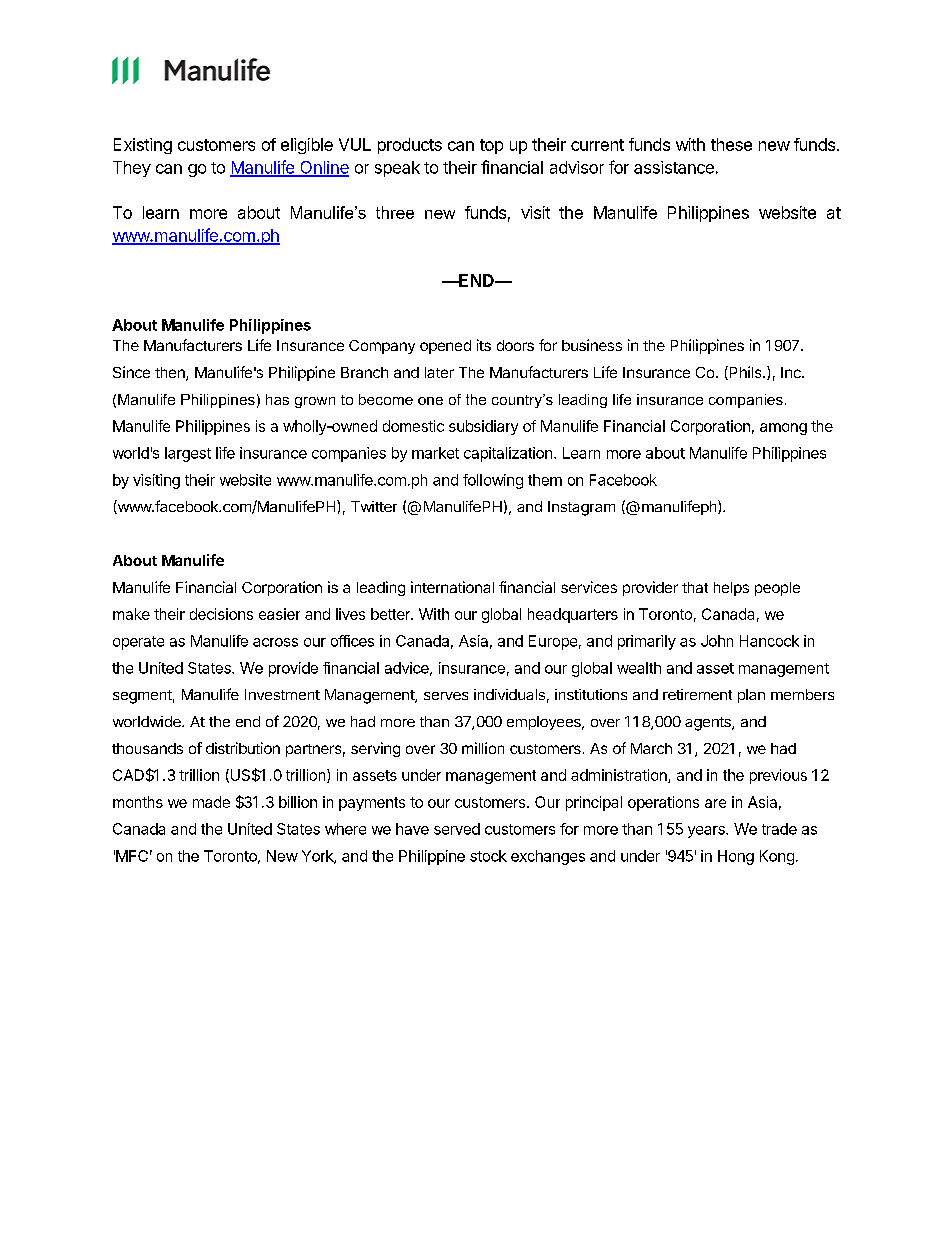 Image resolution: width=952 pixels, height=1233 pixels. What do you see at coordinates (211, 802) in the page?
I see `made` at bounding box center [211, 802].
